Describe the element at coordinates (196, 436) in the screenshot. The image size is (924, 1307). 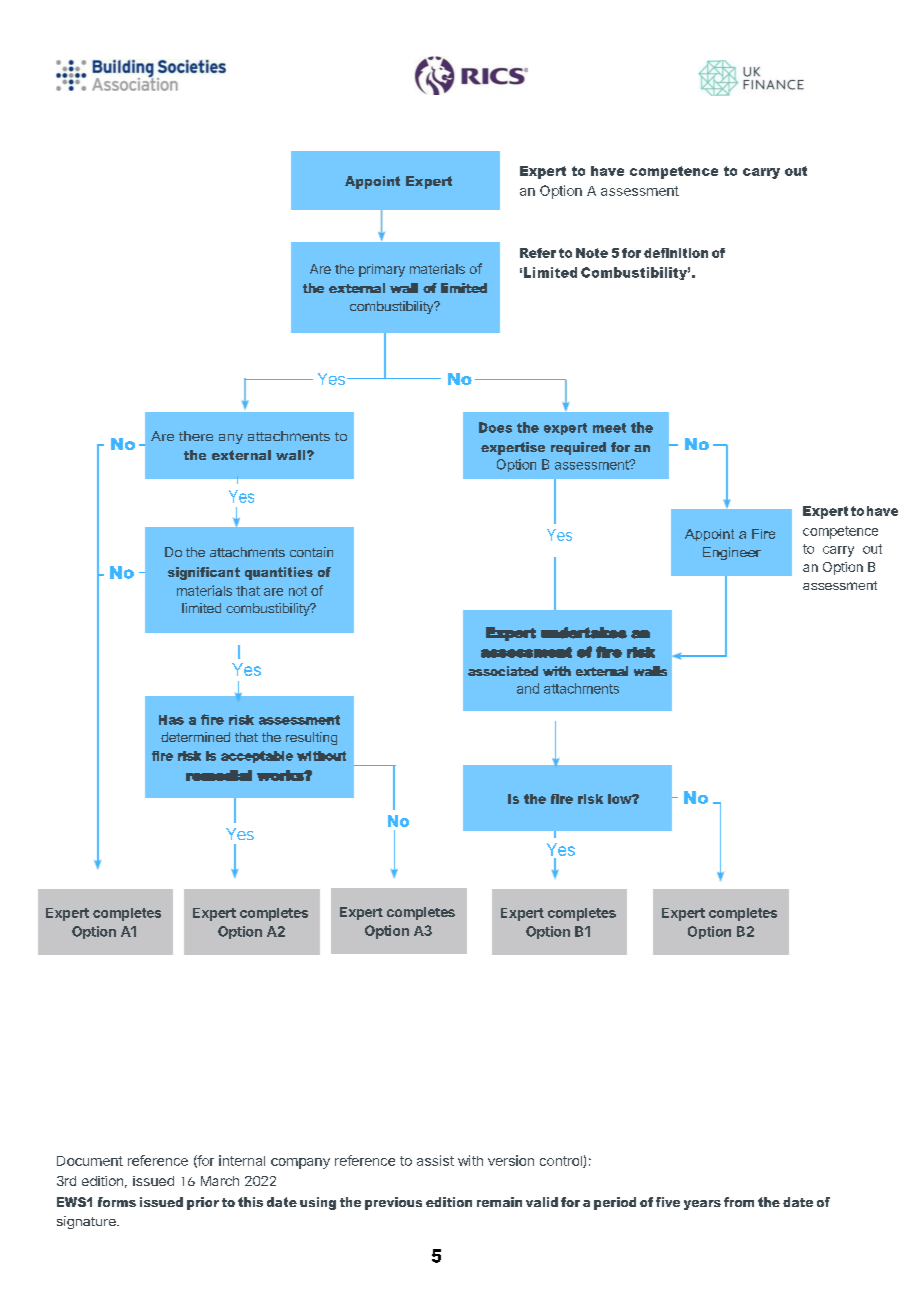
I see `there` at that location.
